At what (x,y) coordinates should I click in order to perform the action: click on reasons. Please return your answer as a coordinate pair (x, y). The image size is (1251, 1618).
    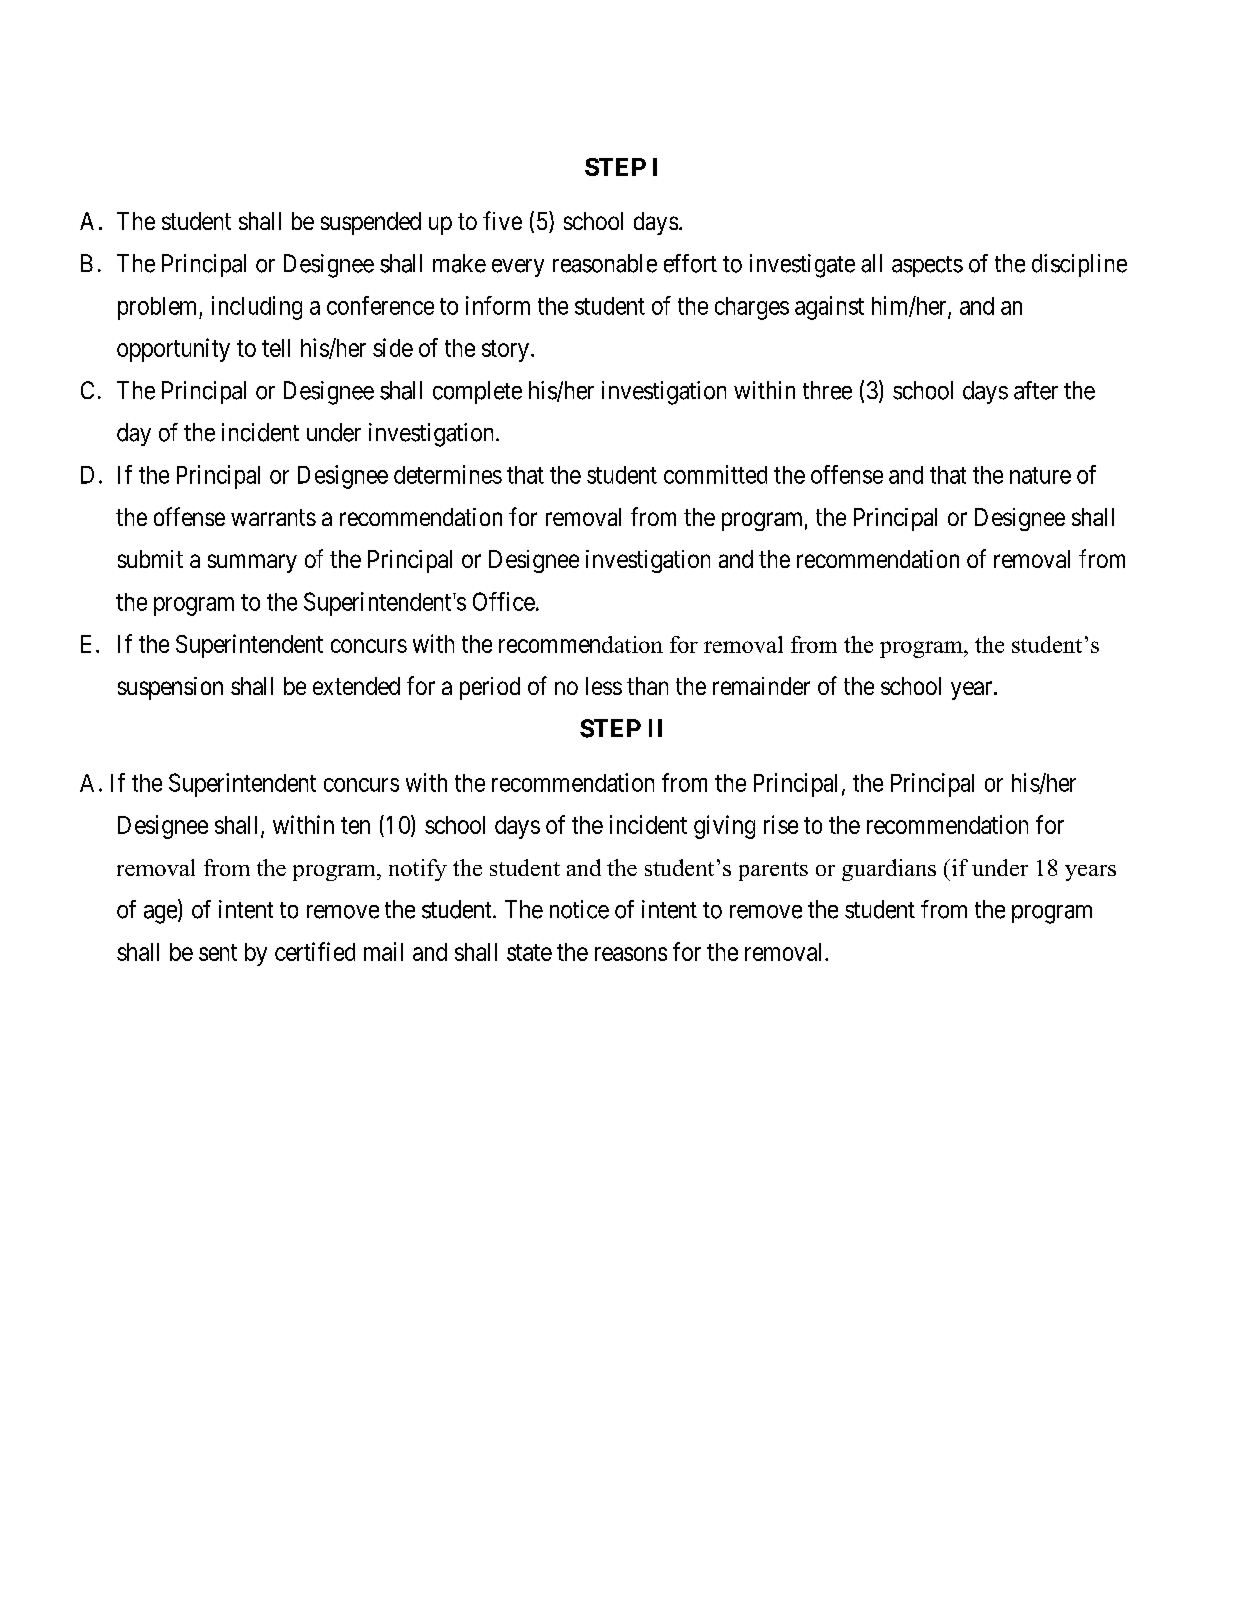
    Looking at the image, I should click on (631, 954).
